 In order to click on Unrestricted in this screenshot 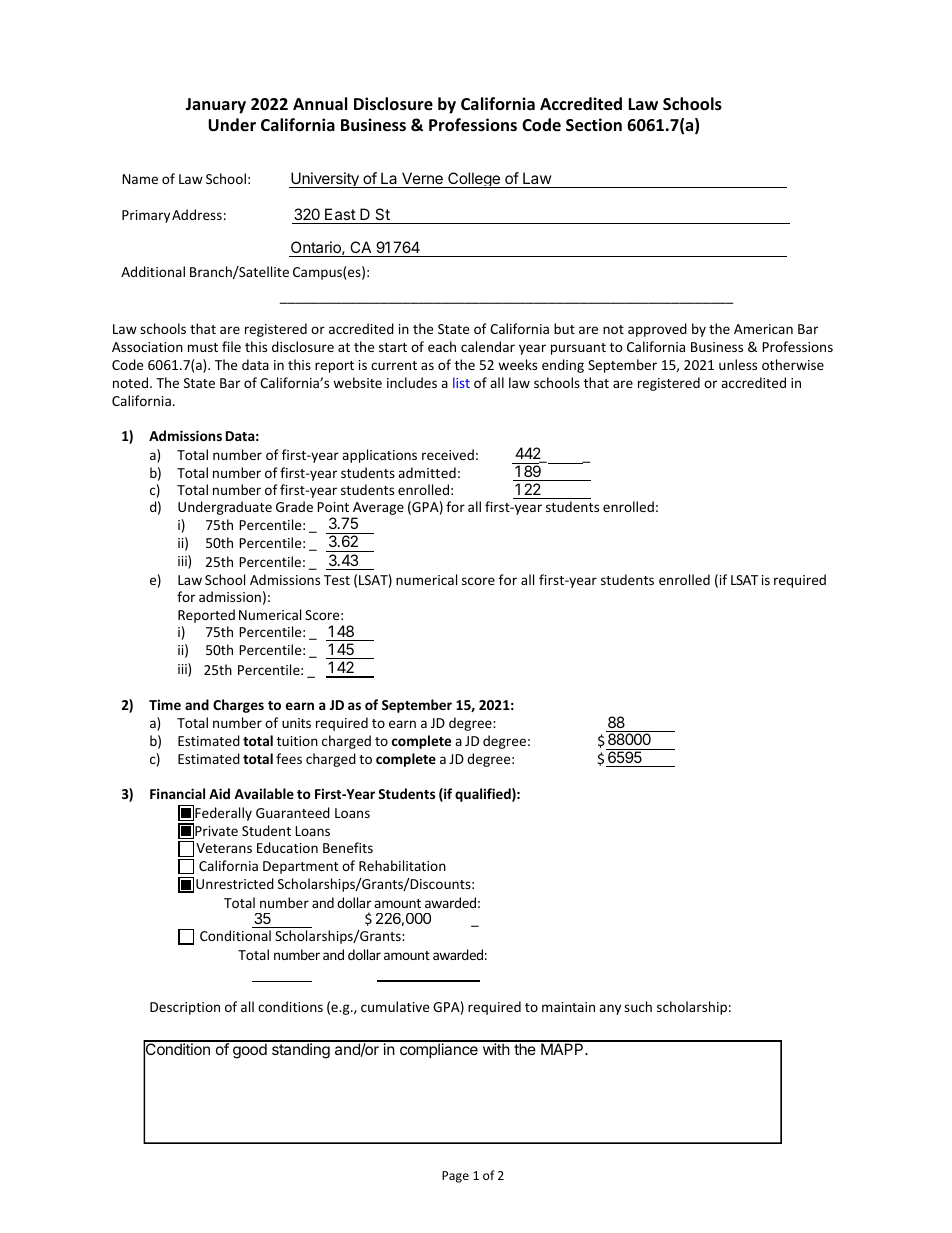, I will do `click(235, 883)`.
